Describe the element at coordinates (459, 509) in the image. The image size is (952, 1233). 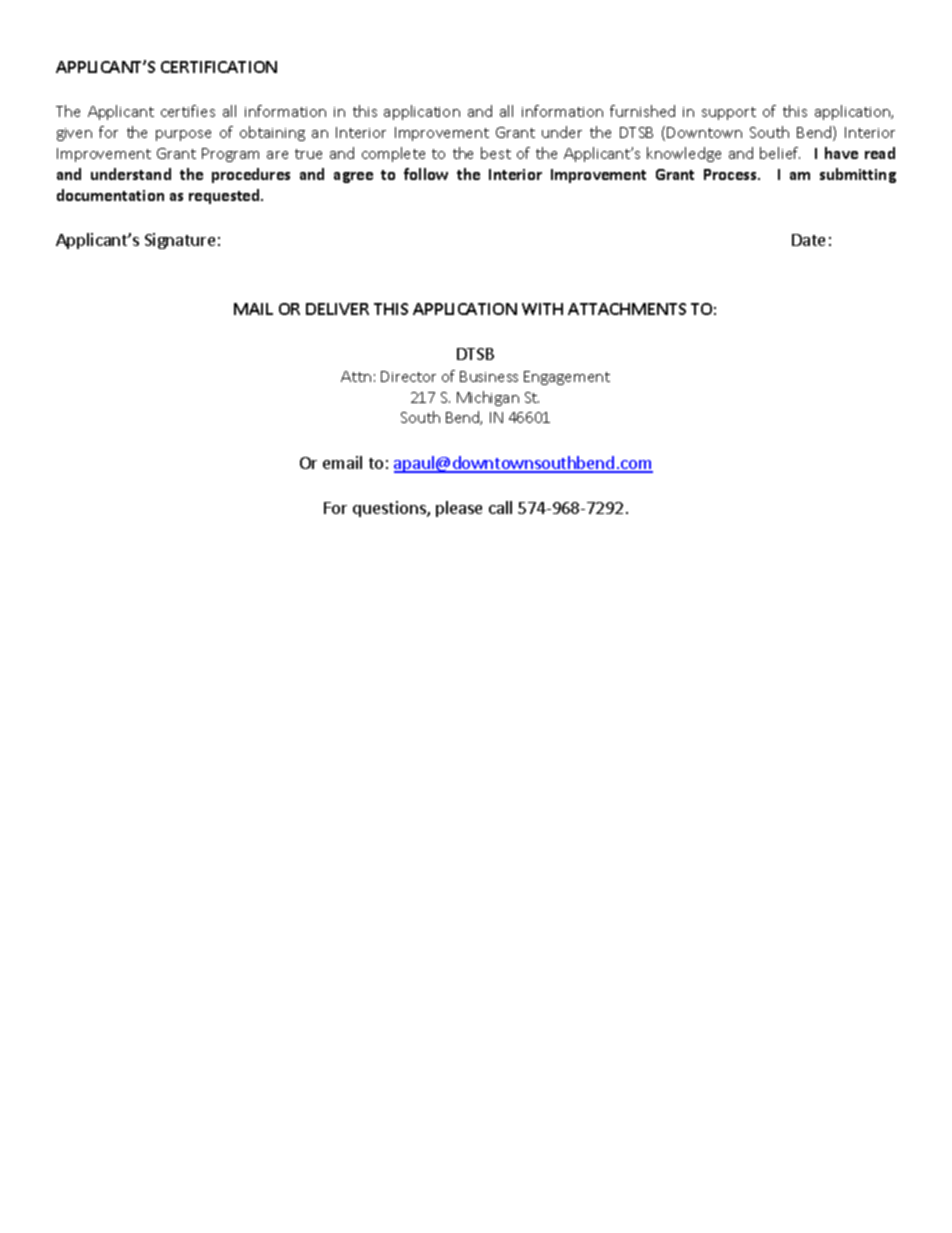
I see `please` at that location.
